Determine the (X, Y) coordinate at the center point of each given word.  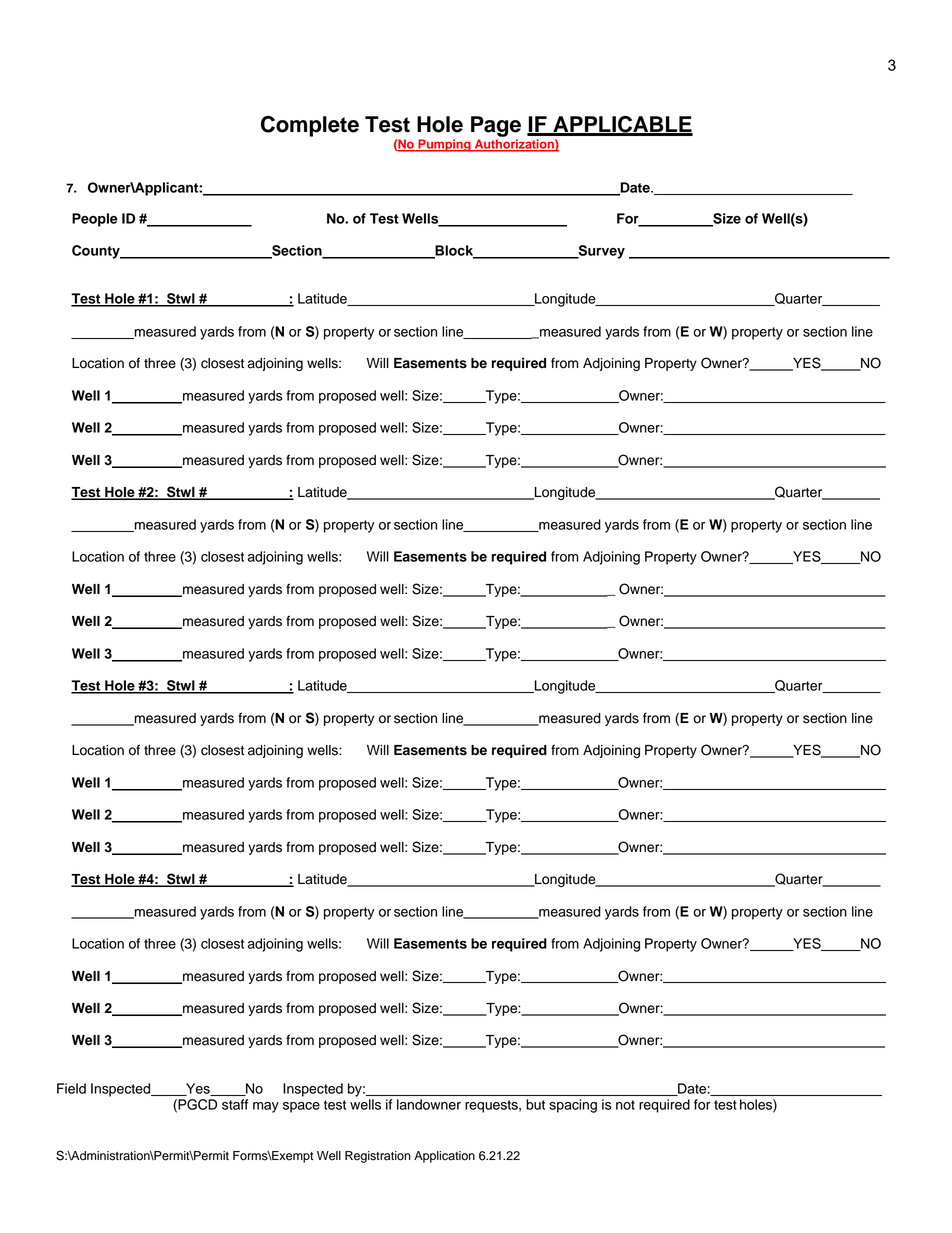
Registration (378, 1157)
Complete (310, 126)
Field (71, 1088)
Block (454, 251)
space (301, 1107)
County (97, 252)
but (535, 1104)
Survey (600, 252)
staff (235, 1104)
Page (496, 126)
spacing (573, 1106)
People (95, 220)
